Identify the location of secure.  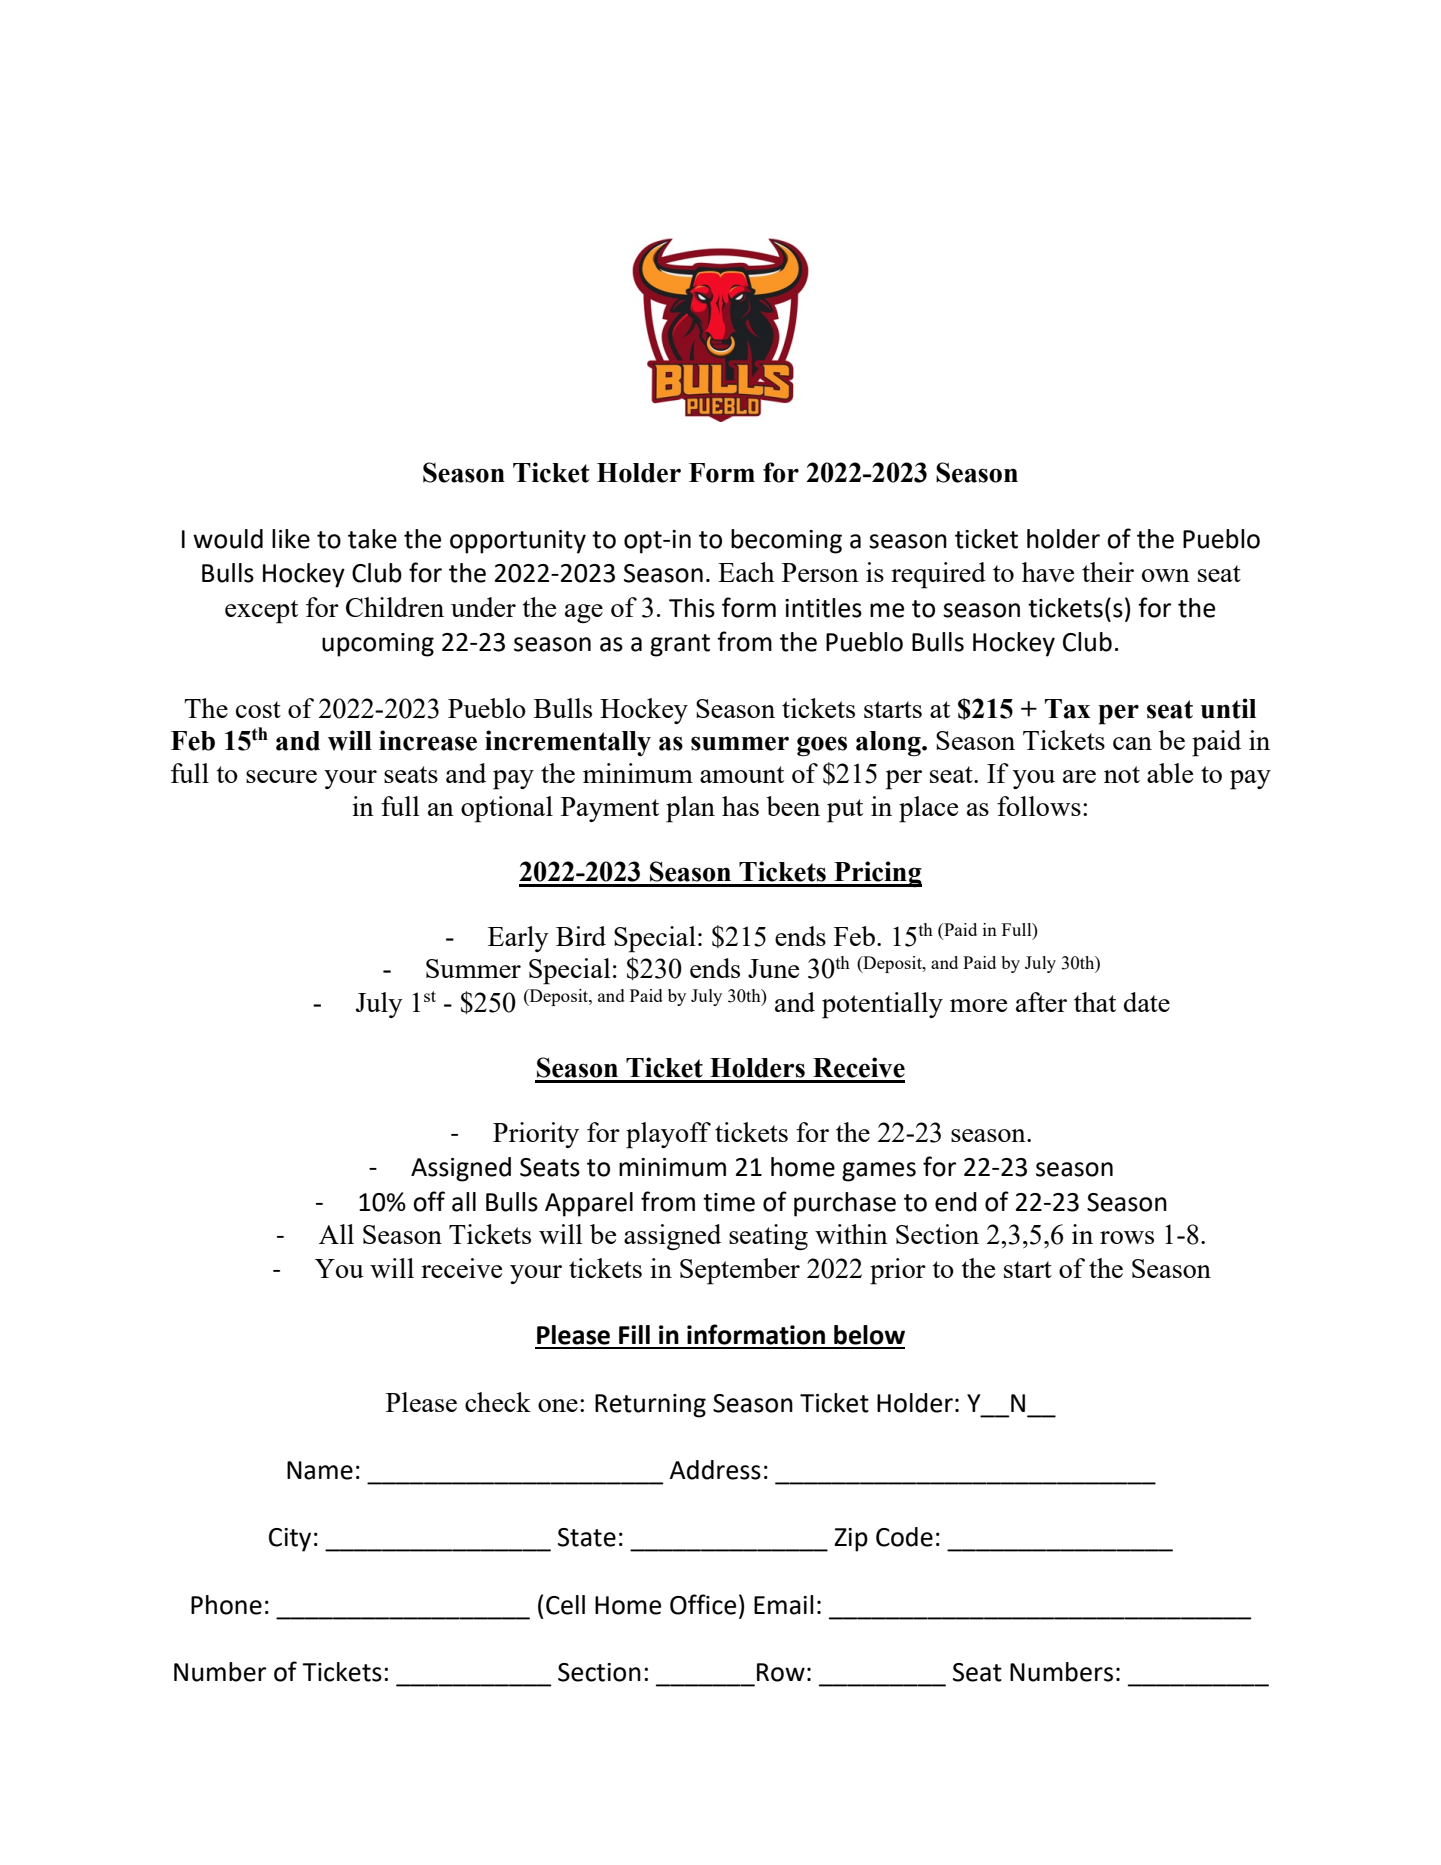
(281, 776).
